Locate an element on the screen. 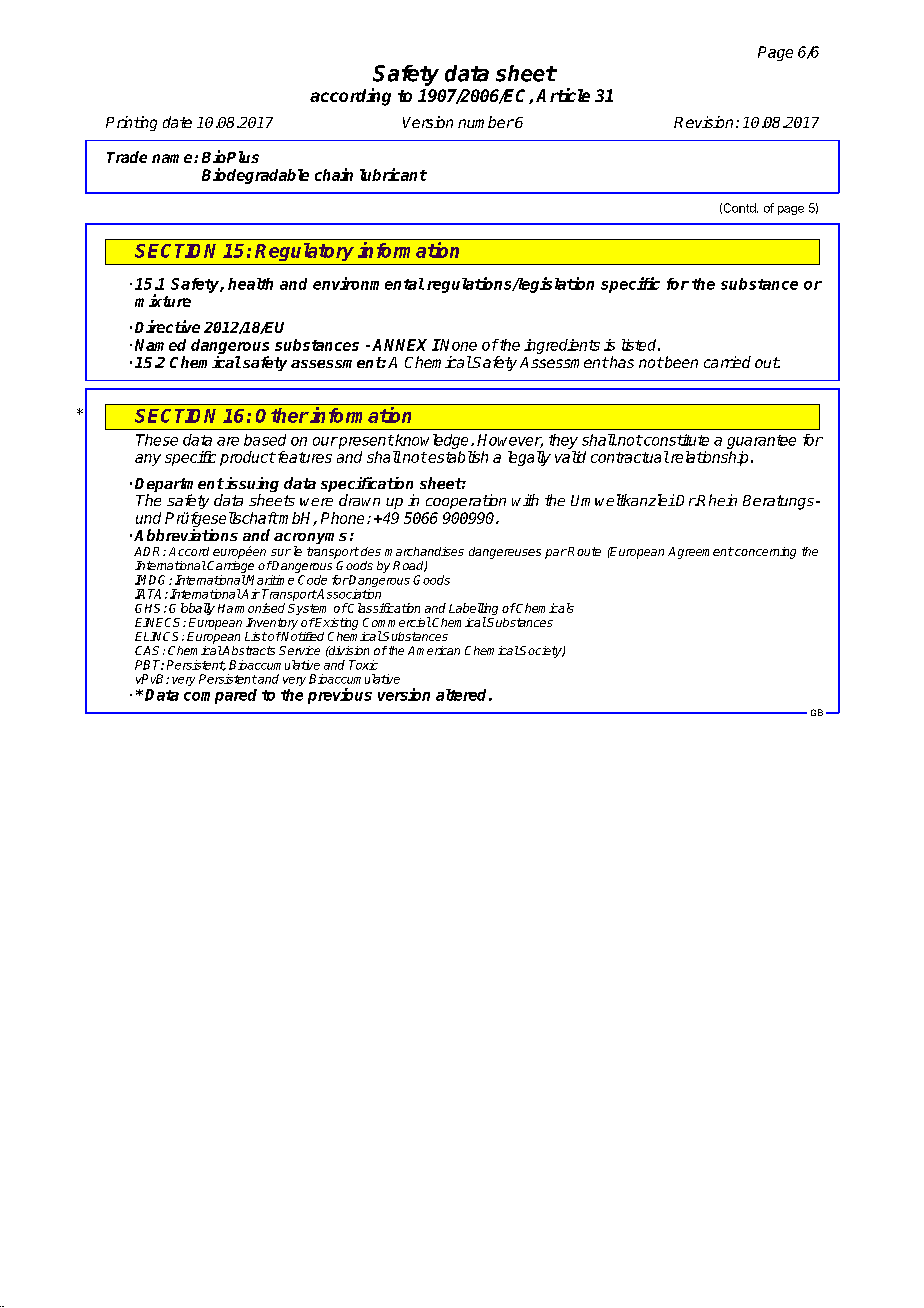 The height and width of the screenshot is (1308, 924). number is located at coordinates (486, 122).
